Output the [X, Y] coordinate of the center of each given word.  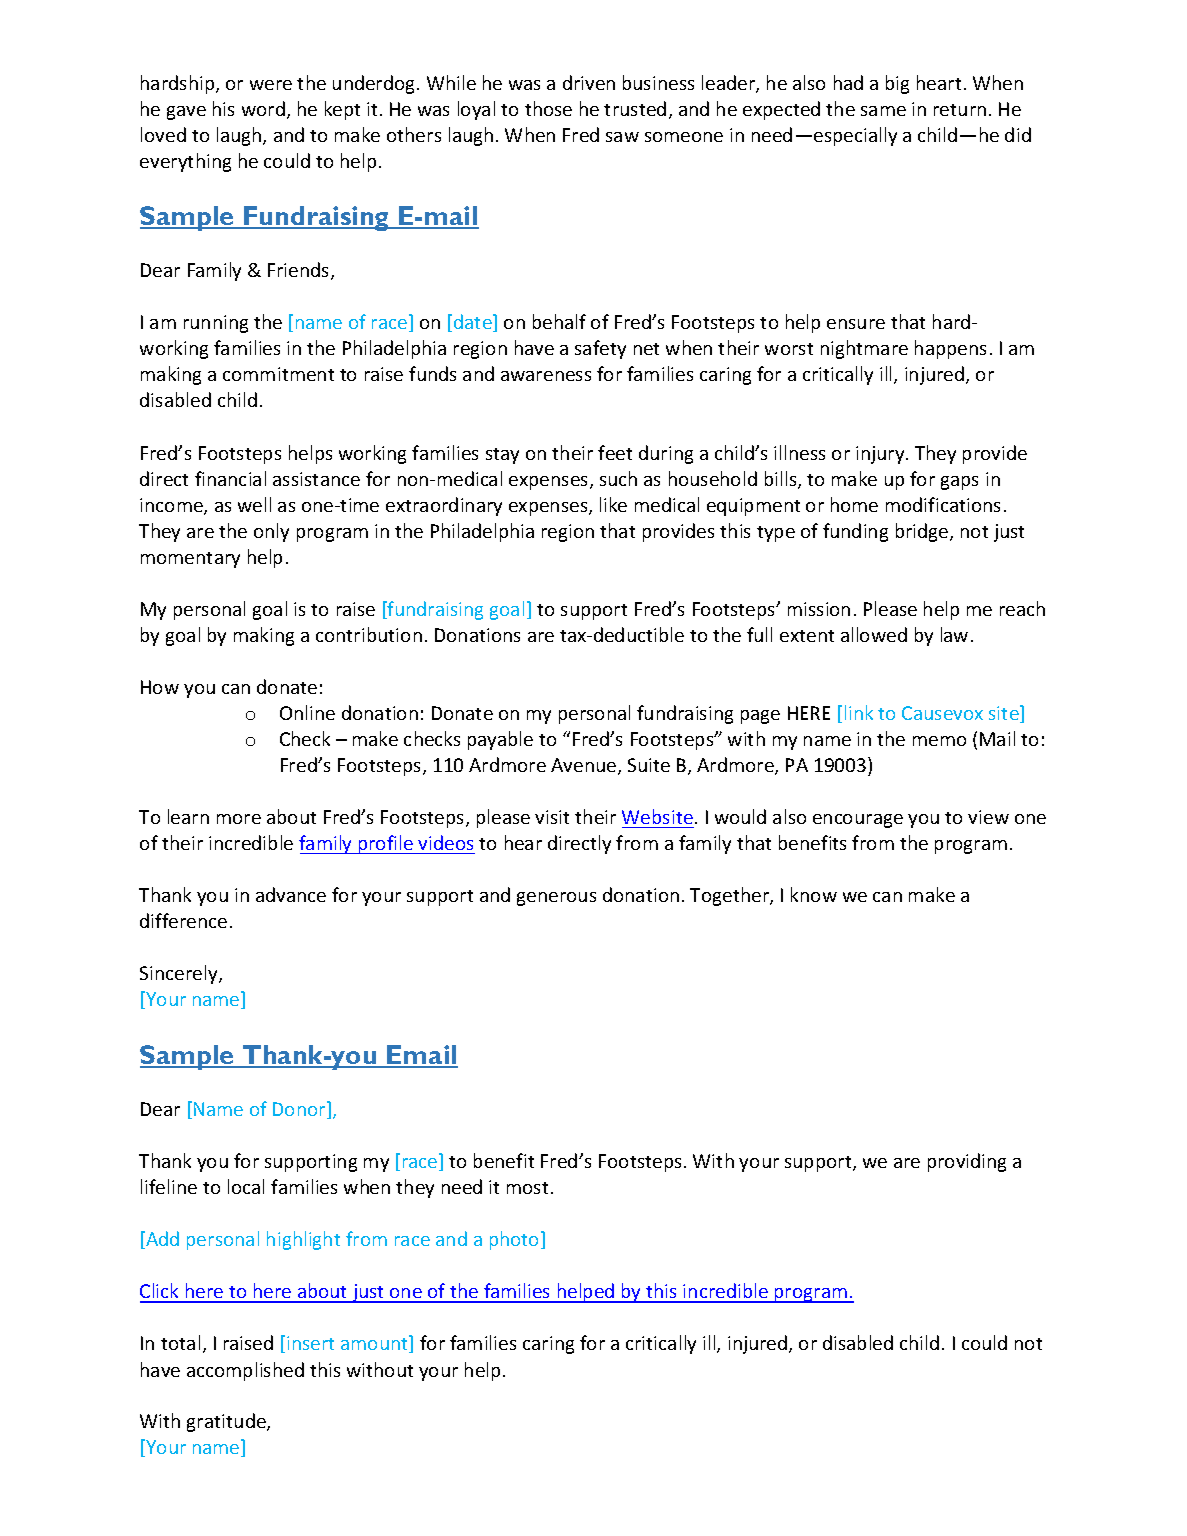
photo [516, 1240]
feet [615, 452]
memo [939, 741]
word [263, 108]
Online [307, 712]
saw [622, 137]
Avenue [585, 766]
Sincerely [180, 974]
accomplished [245, 1371]
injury [881, 455]
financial [230, 478]
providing [967, 1162]
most [527, 1188]
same [883, 111]
